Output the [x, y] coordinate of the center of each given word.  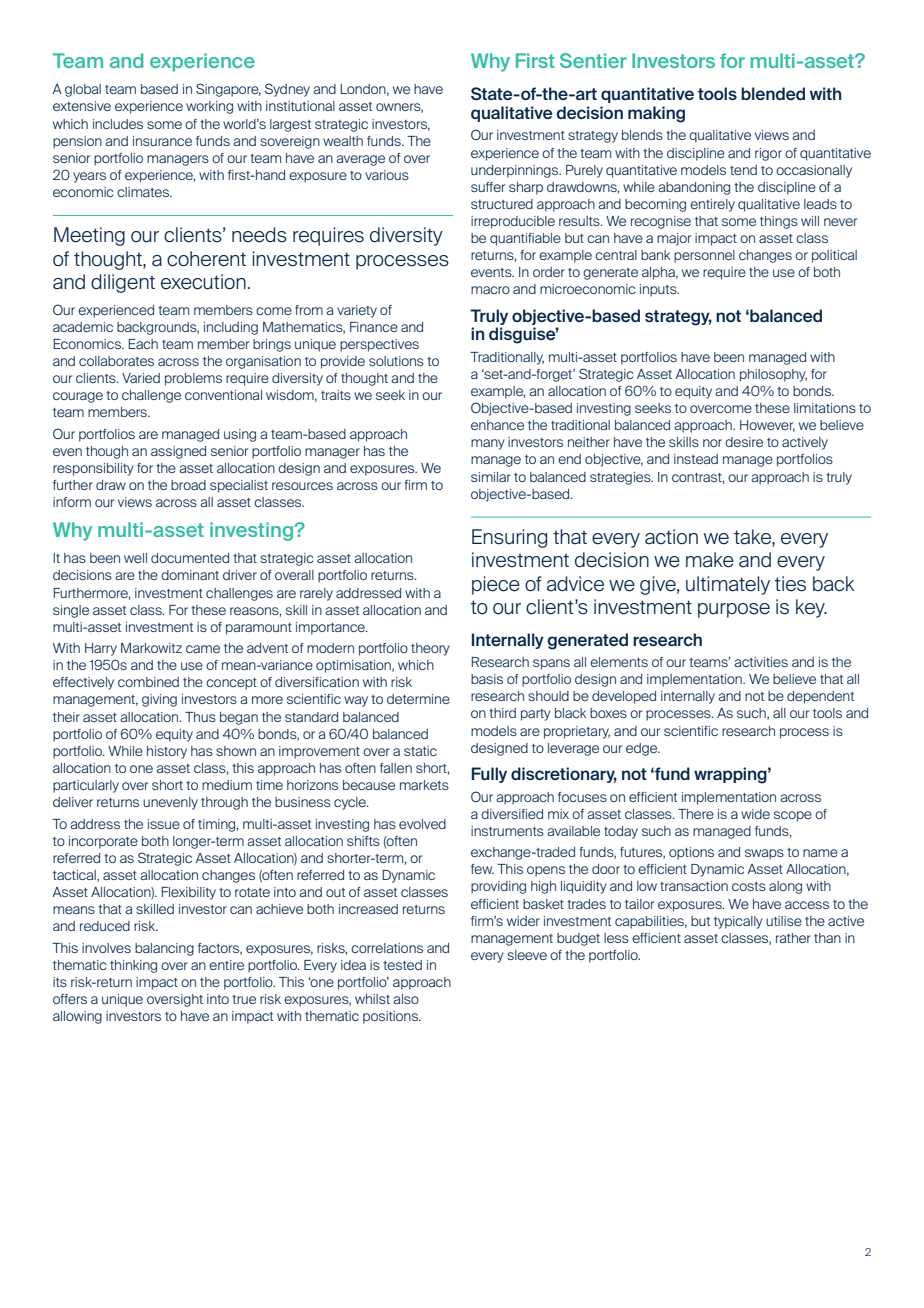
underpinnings [516, 171]
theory [430, 649]
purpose [734, 610]
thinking [133, 966]
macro [490, 290]
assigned [178, 452]
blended [773, 93]
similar [491, 477]
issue [164, 824]
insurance [162, 141]
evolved [422, 824]
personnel [704, 256]
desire [744, 442]
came [203, 649]
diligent [123, 283]
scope [793, 816]
